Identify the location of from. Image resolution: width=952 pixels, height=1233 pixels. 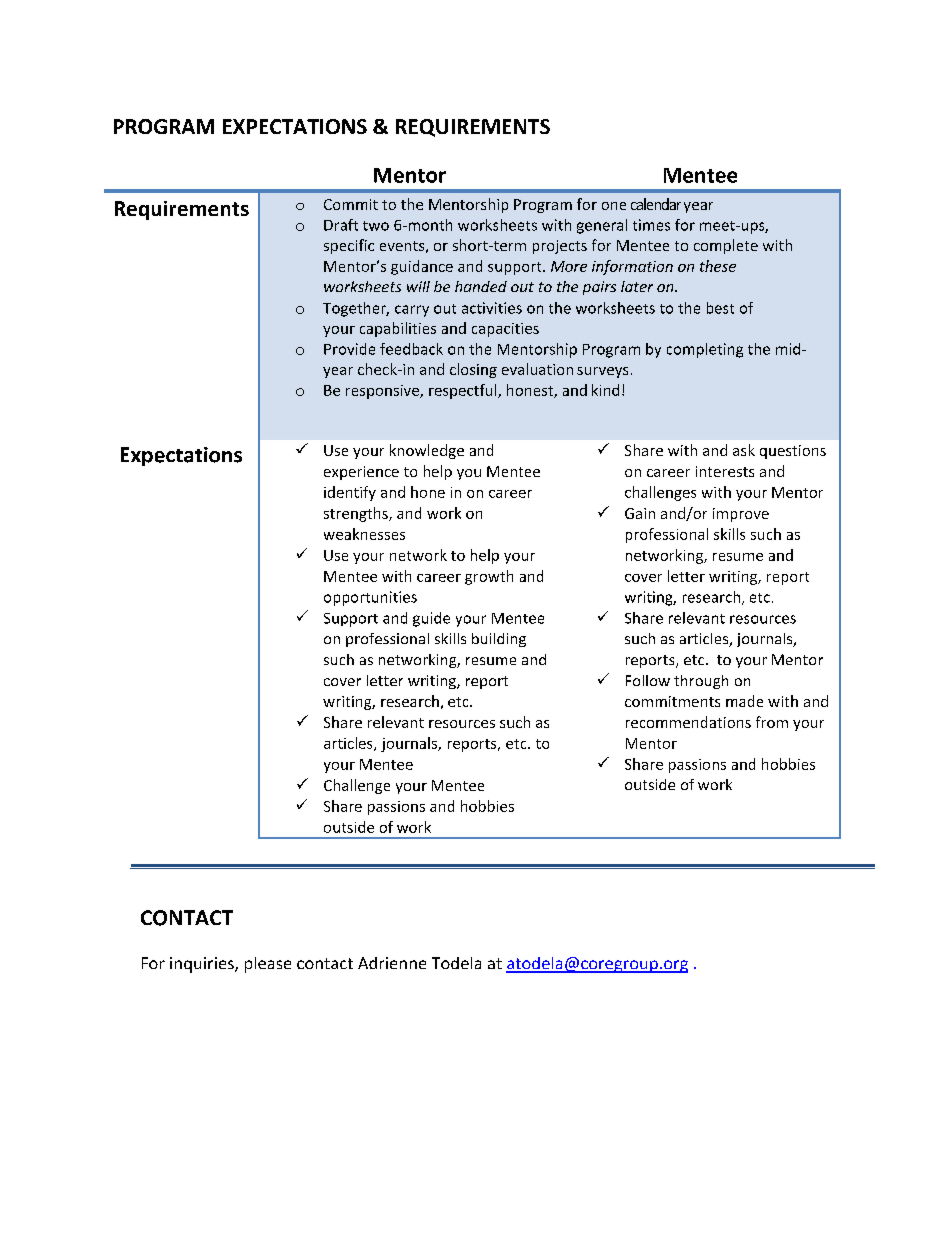
(772, 722).
